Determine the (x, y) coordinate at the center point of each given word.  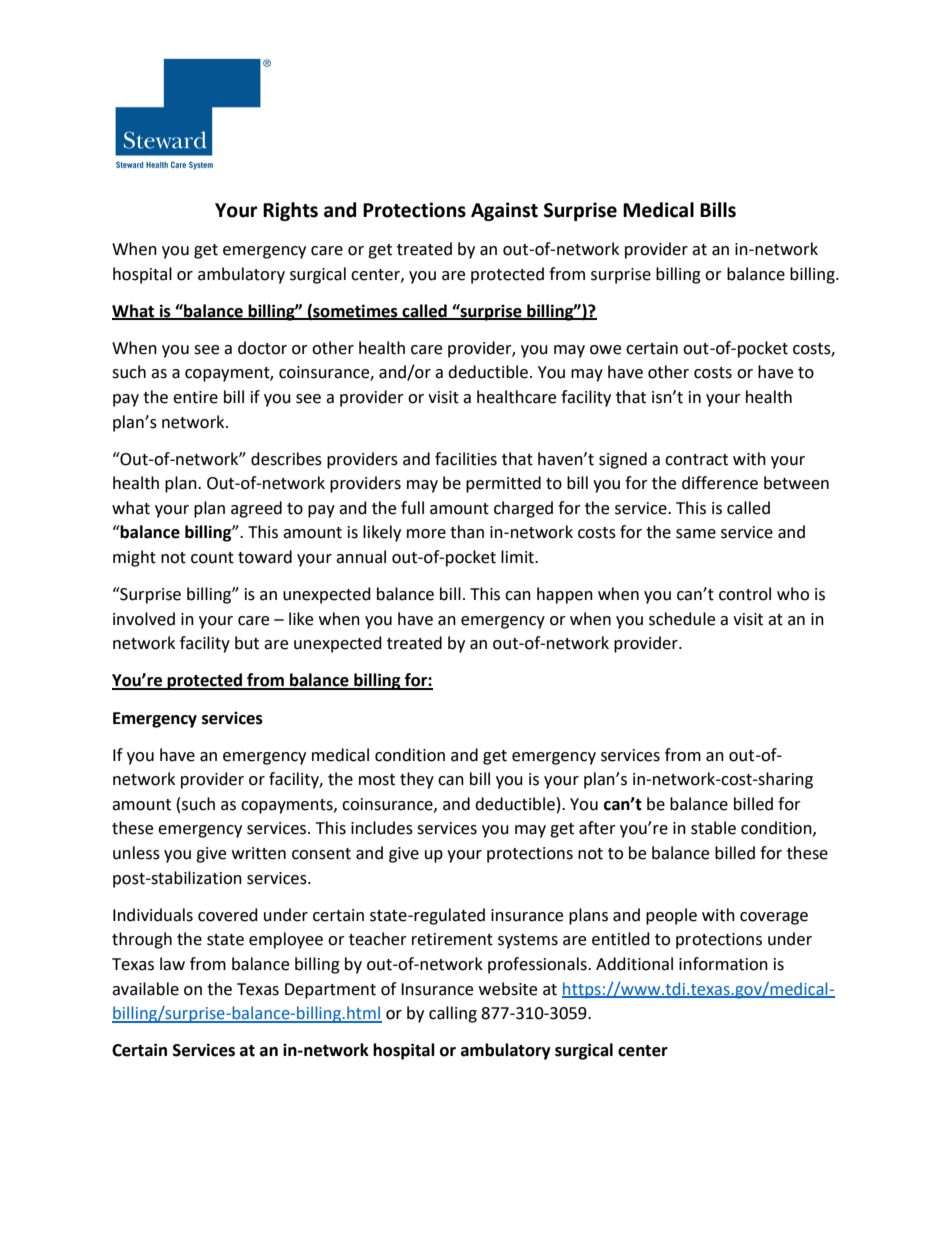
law (172, 964)
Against (504, 211)
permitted (503, 484)
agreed (256, 509)
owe (605, 350)
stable (713, 828)
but (247, 643)
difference (720, 483)
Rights (290, 211)
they (417, 780)
